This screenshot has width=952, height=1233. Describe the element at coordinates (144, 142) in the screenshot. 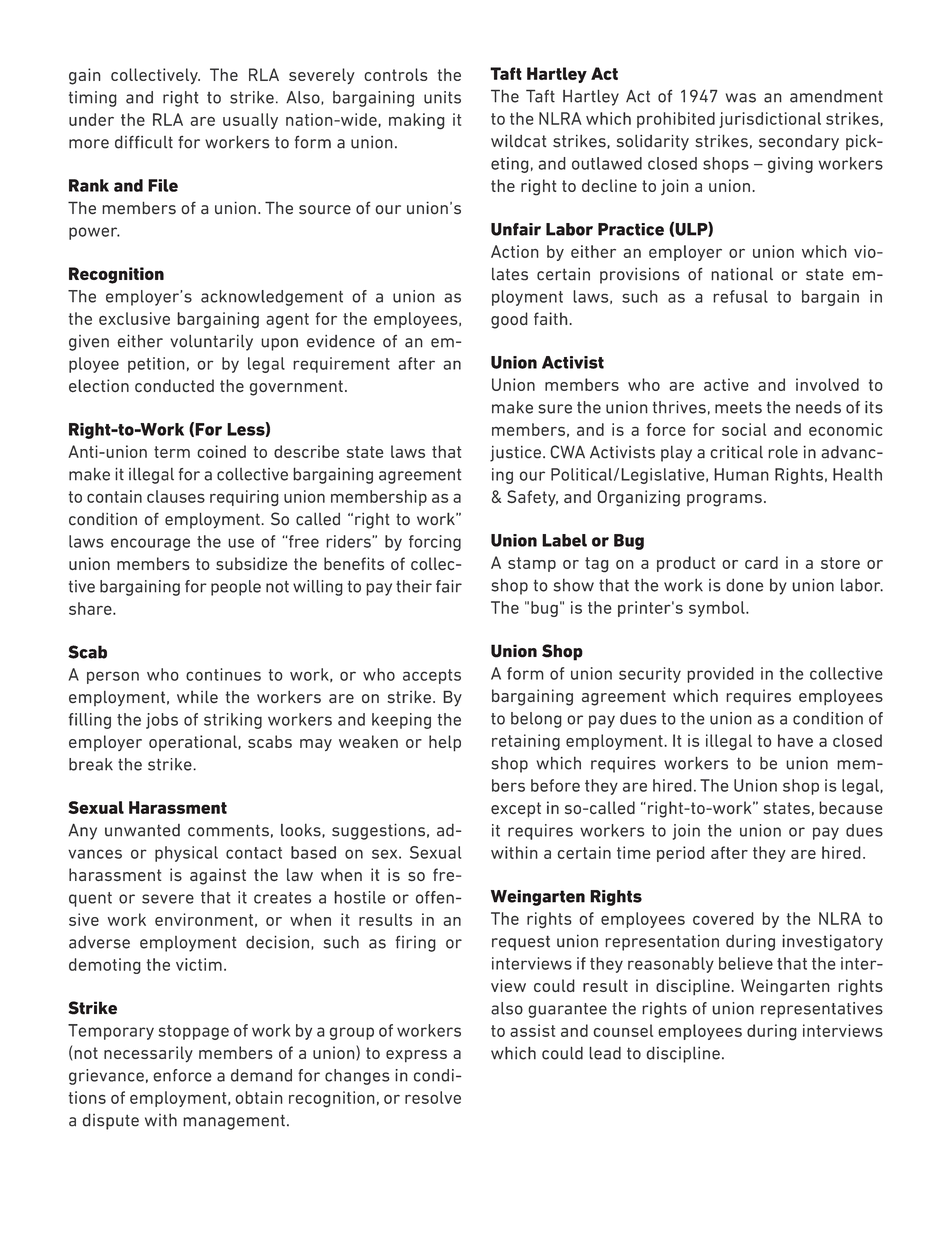

I see `difficult` at that location.
